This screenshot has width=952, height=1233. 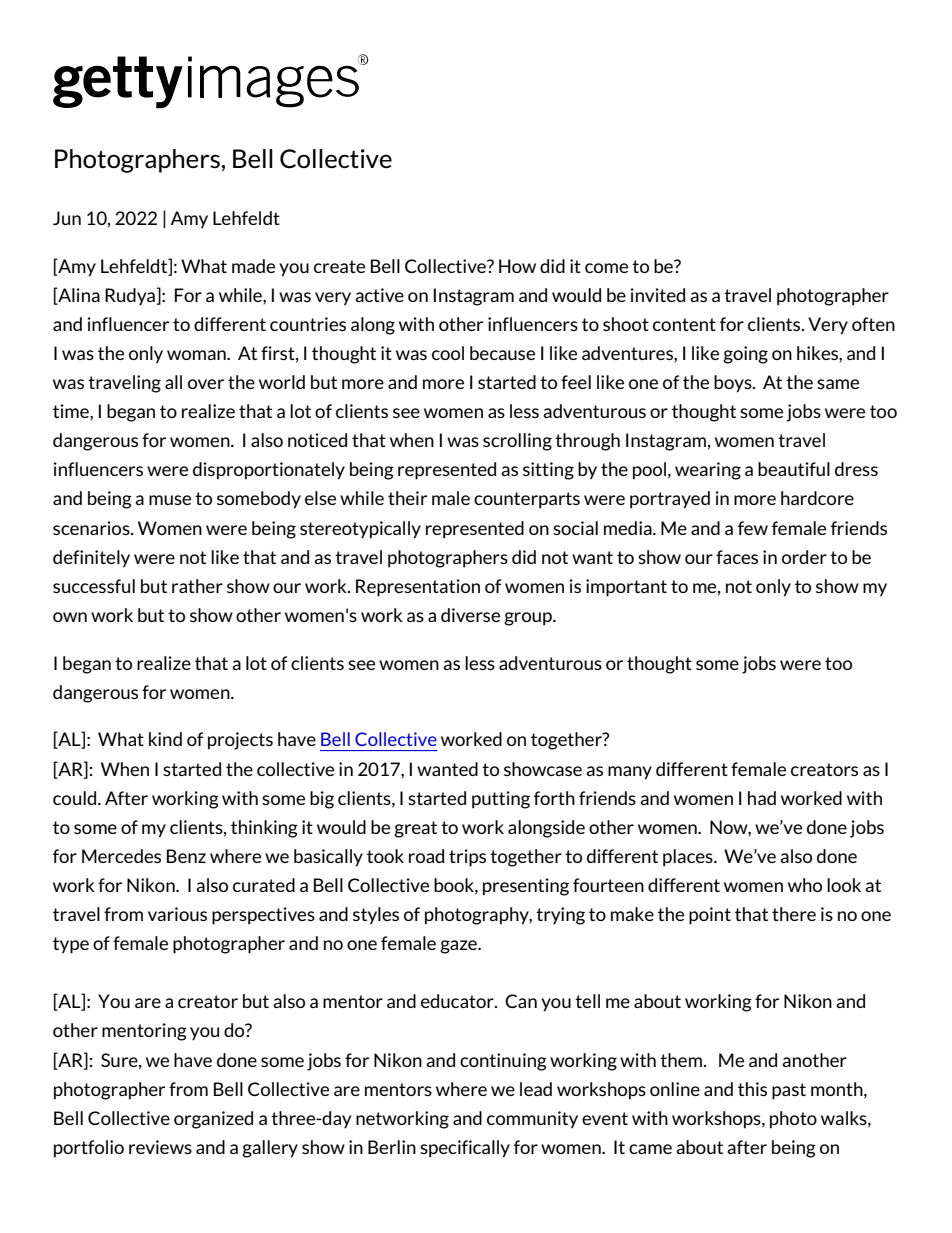 What do you see at coordinates (253, 266) in the screenshot?
I see `made` at bounding box center [253, 266].
